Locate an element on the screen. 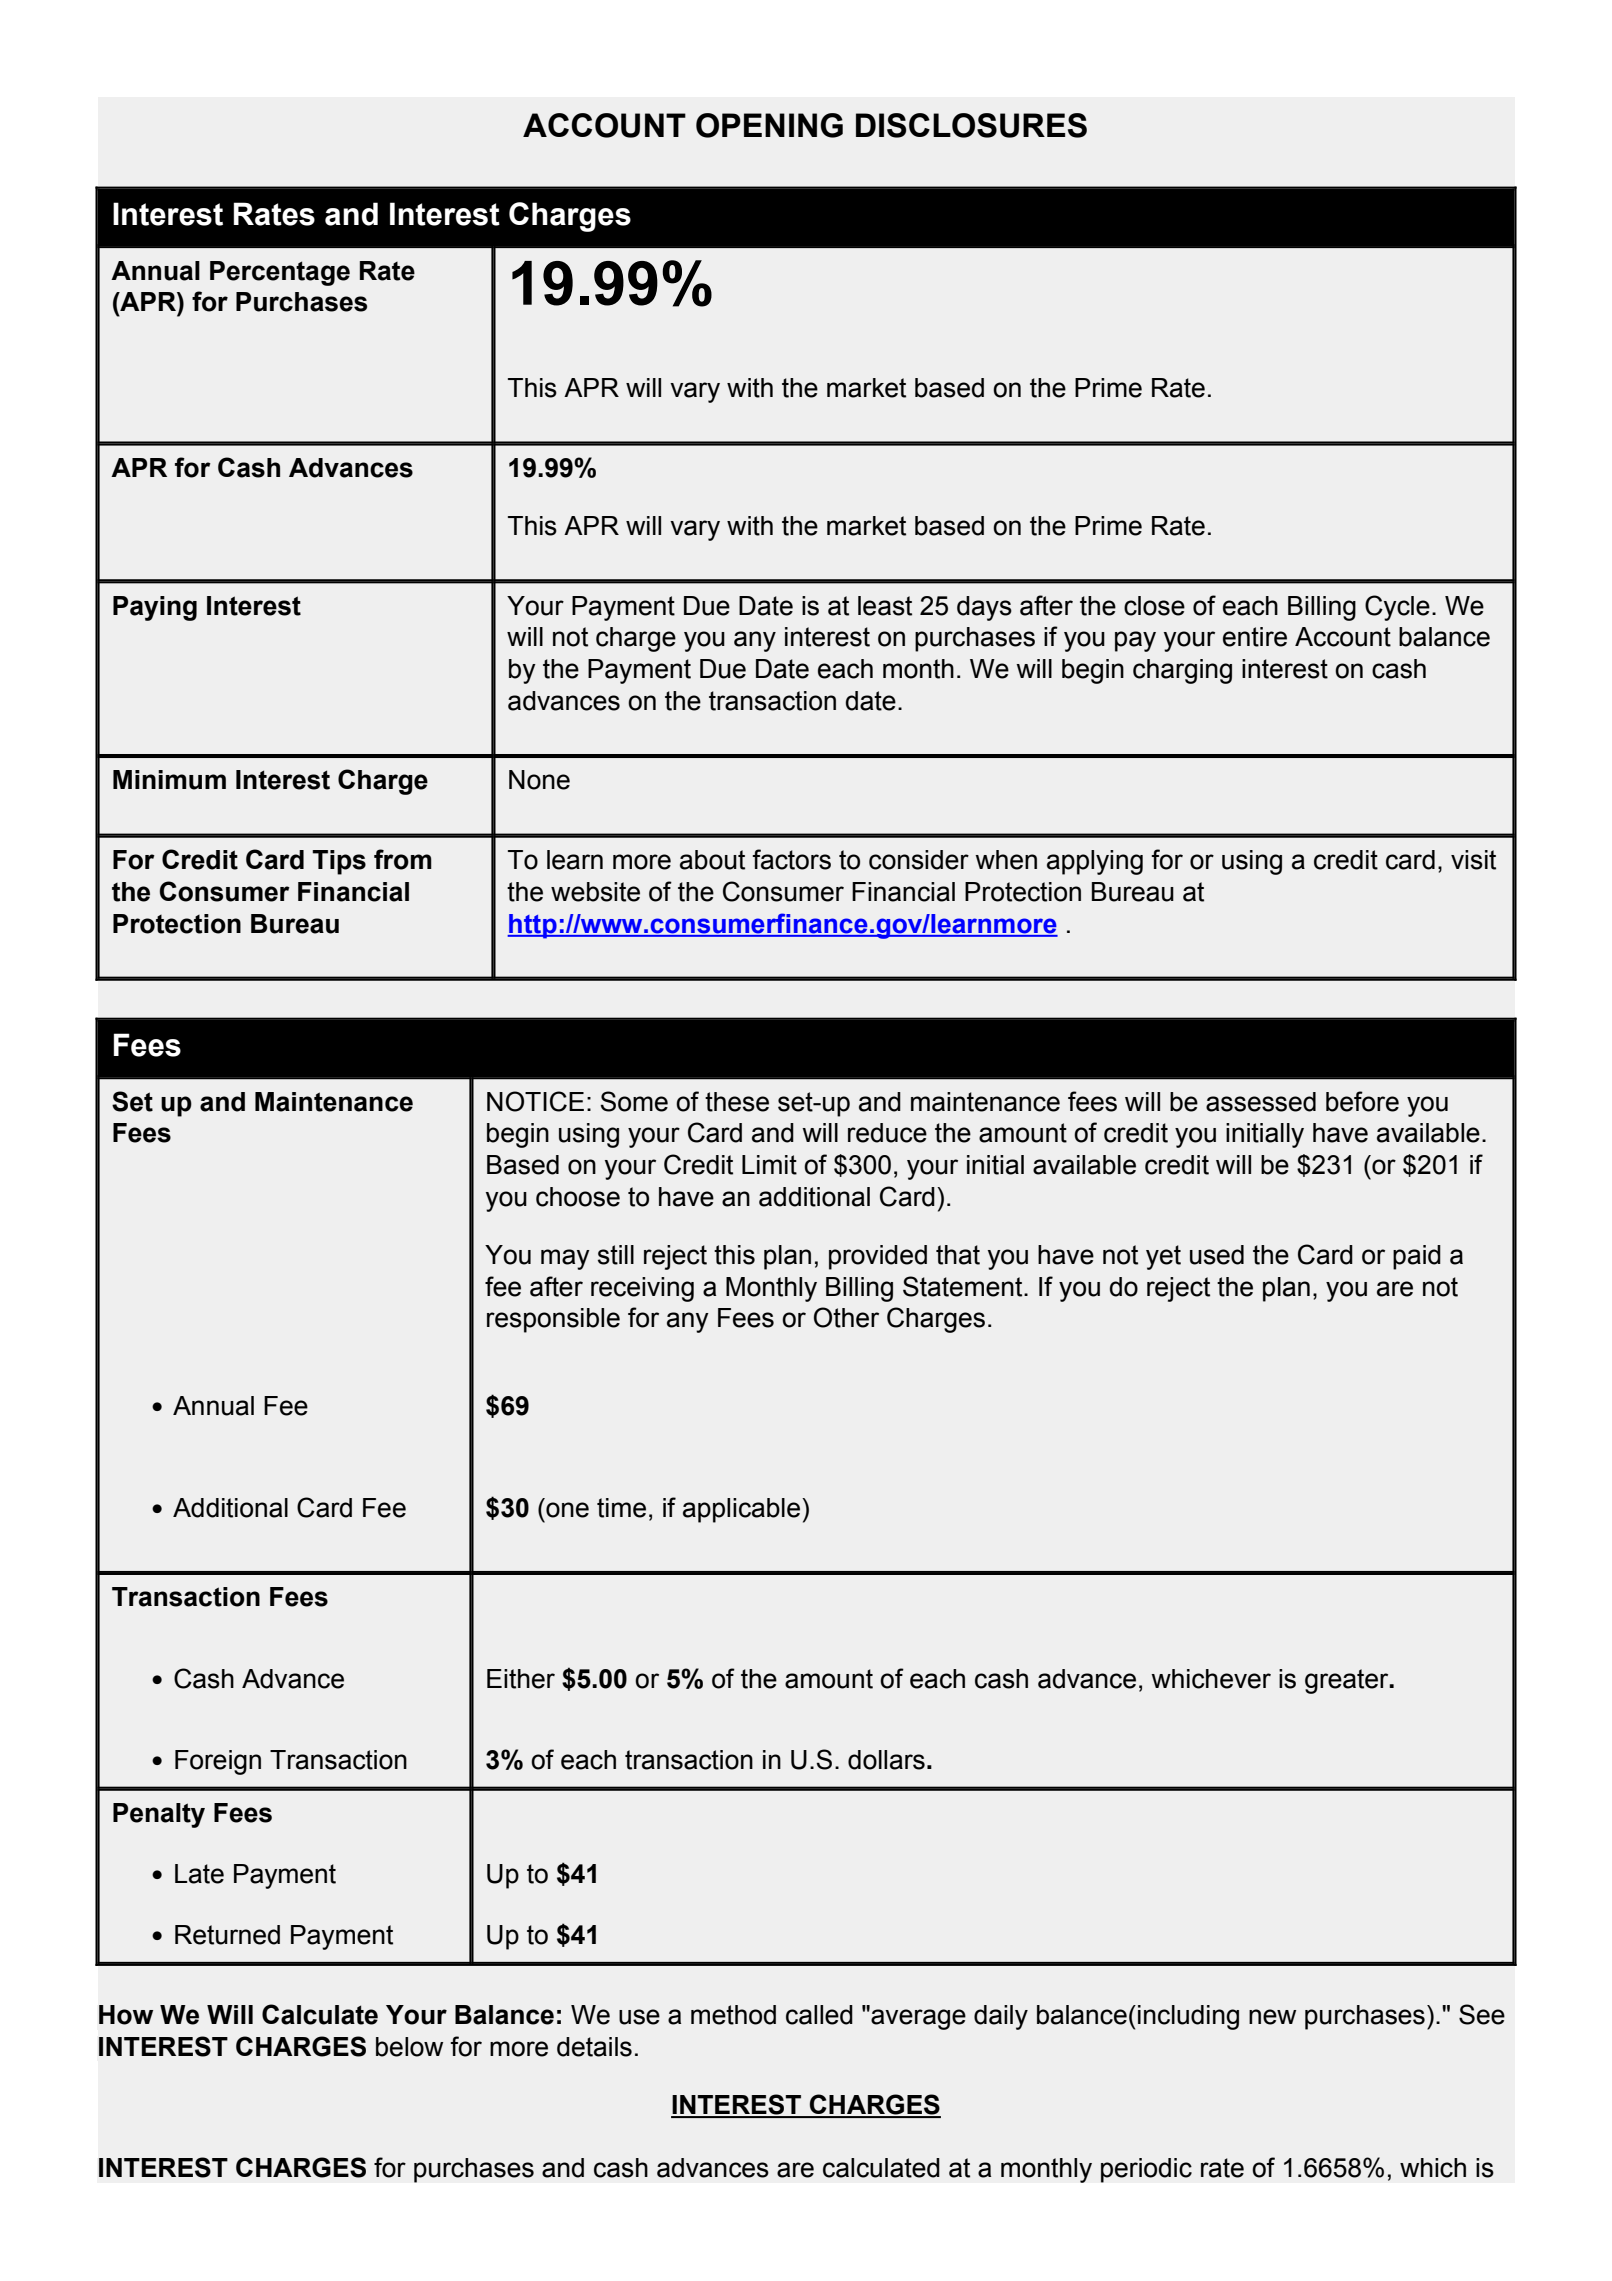  Tips is located at coordinates (339, 862).
